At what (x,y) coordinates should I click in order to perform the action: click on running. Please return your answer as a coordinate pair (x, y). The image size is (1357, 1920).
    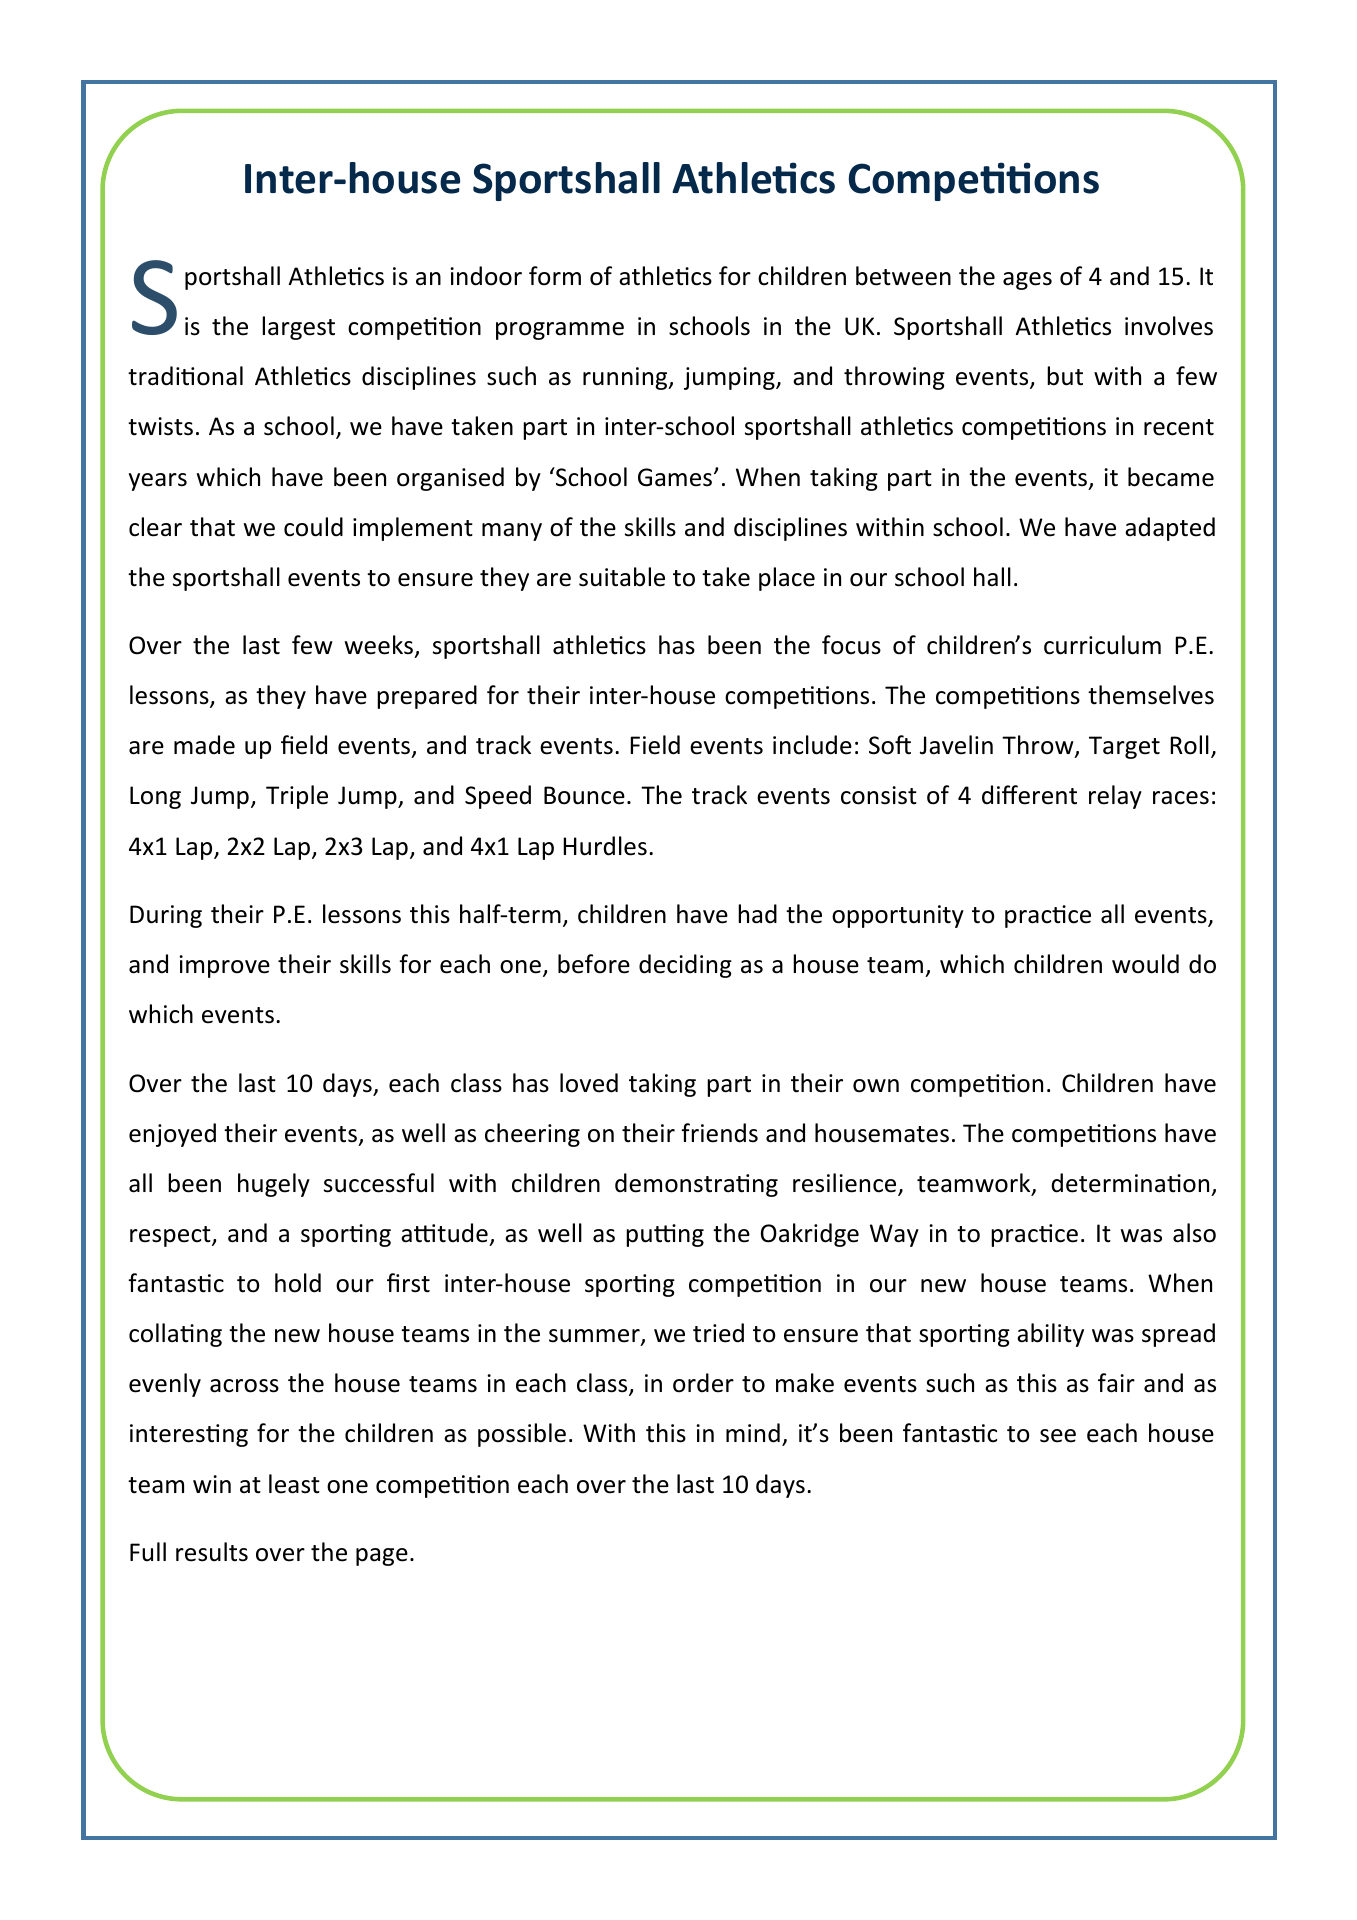
    Looking at the image, I should click on (626, 378).
